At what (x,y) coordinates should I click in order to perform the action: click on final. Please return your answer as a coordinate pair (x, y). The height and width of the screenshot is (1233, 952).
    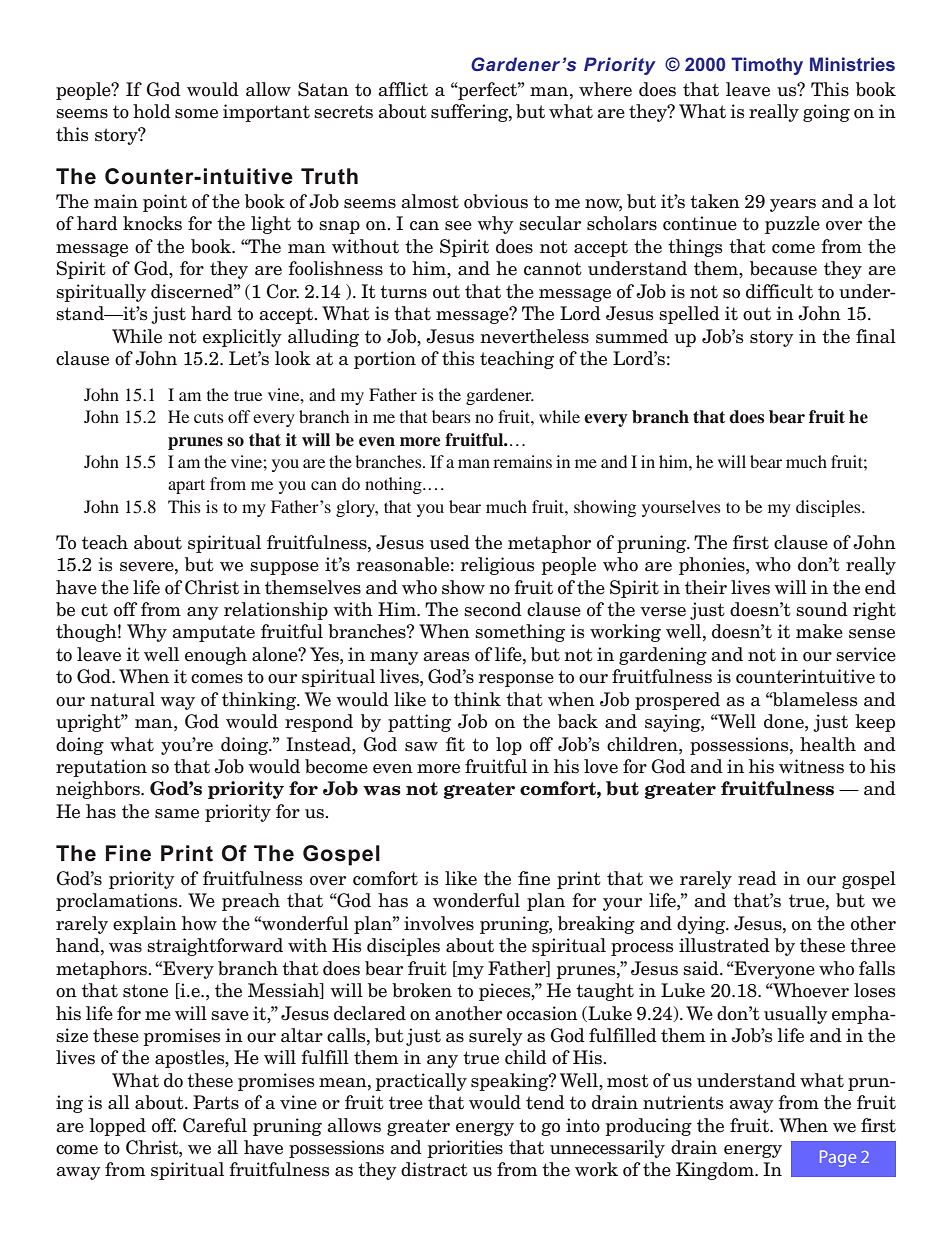
    Looking at the image, I should click on (876, 336).
